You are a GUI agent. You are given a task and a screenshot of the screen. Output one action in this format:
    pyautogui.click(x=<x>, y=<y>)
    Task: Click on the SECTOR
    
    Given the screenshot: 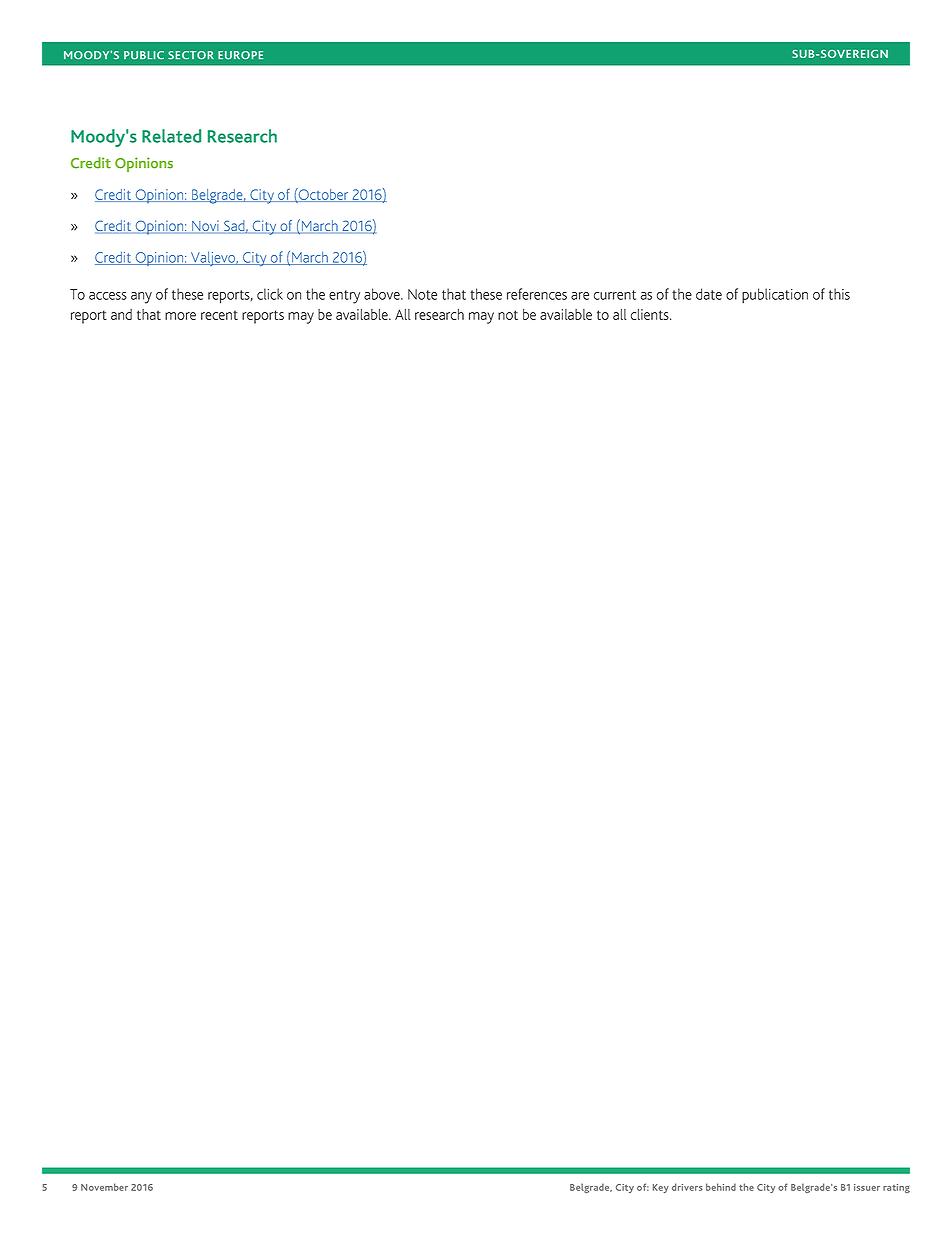 What is the action you would take?
    pyautogui.click(x=191, y=55)
